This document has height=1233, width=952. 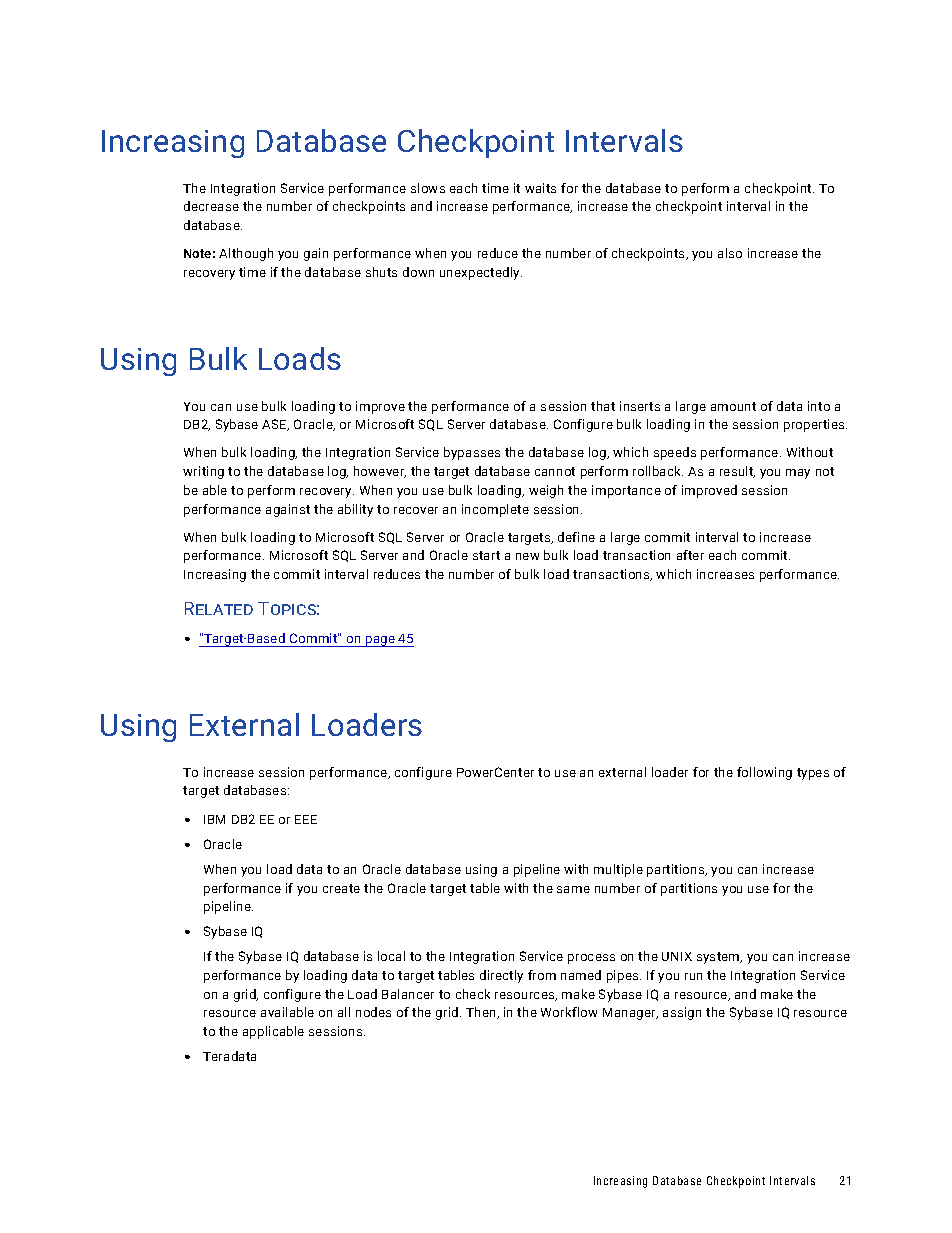 I want to click on all, so click(x=344, y=1012).
